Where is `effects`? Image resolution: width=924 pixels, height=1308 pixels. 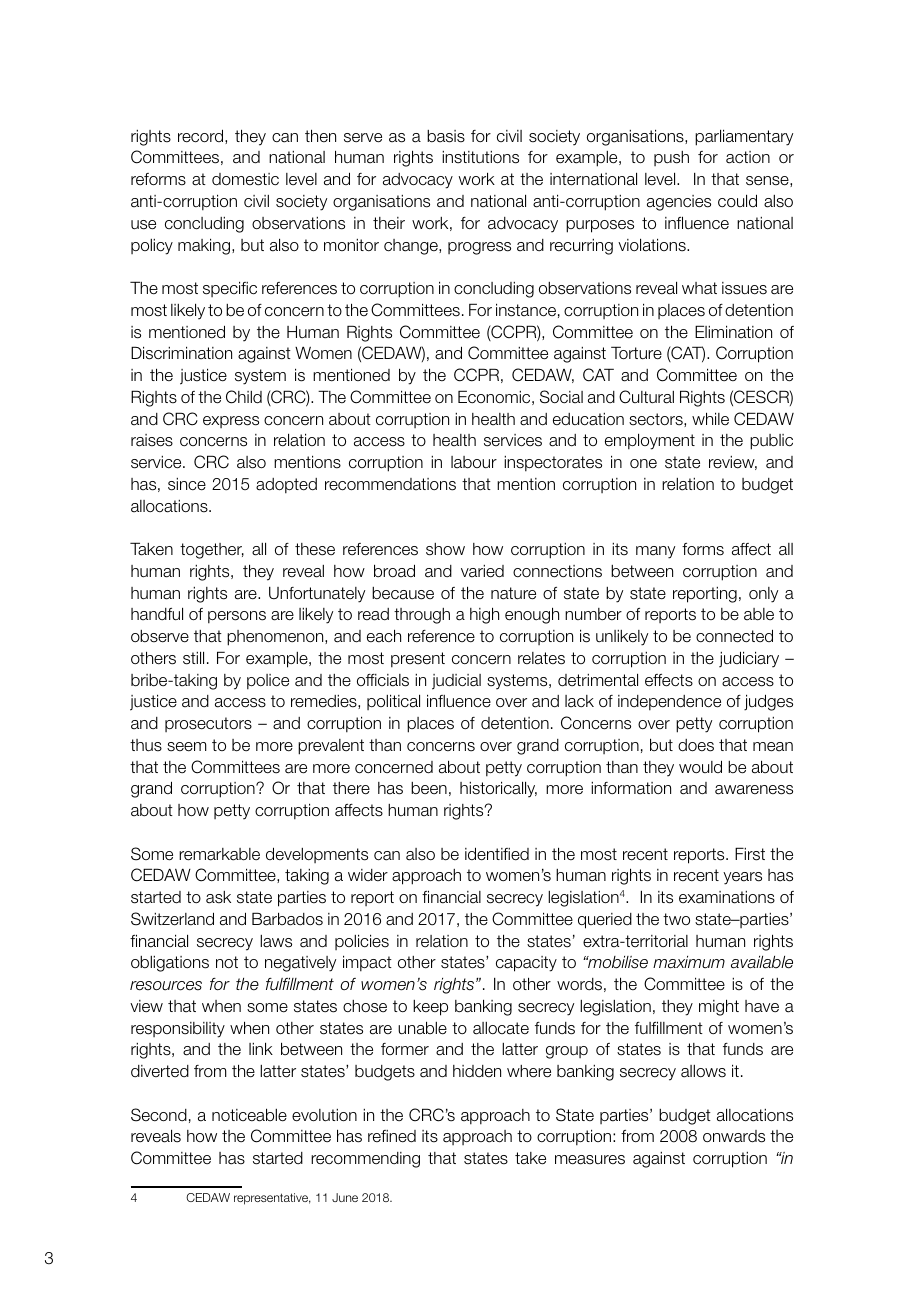 effects is located at coordinates (669, 680).
